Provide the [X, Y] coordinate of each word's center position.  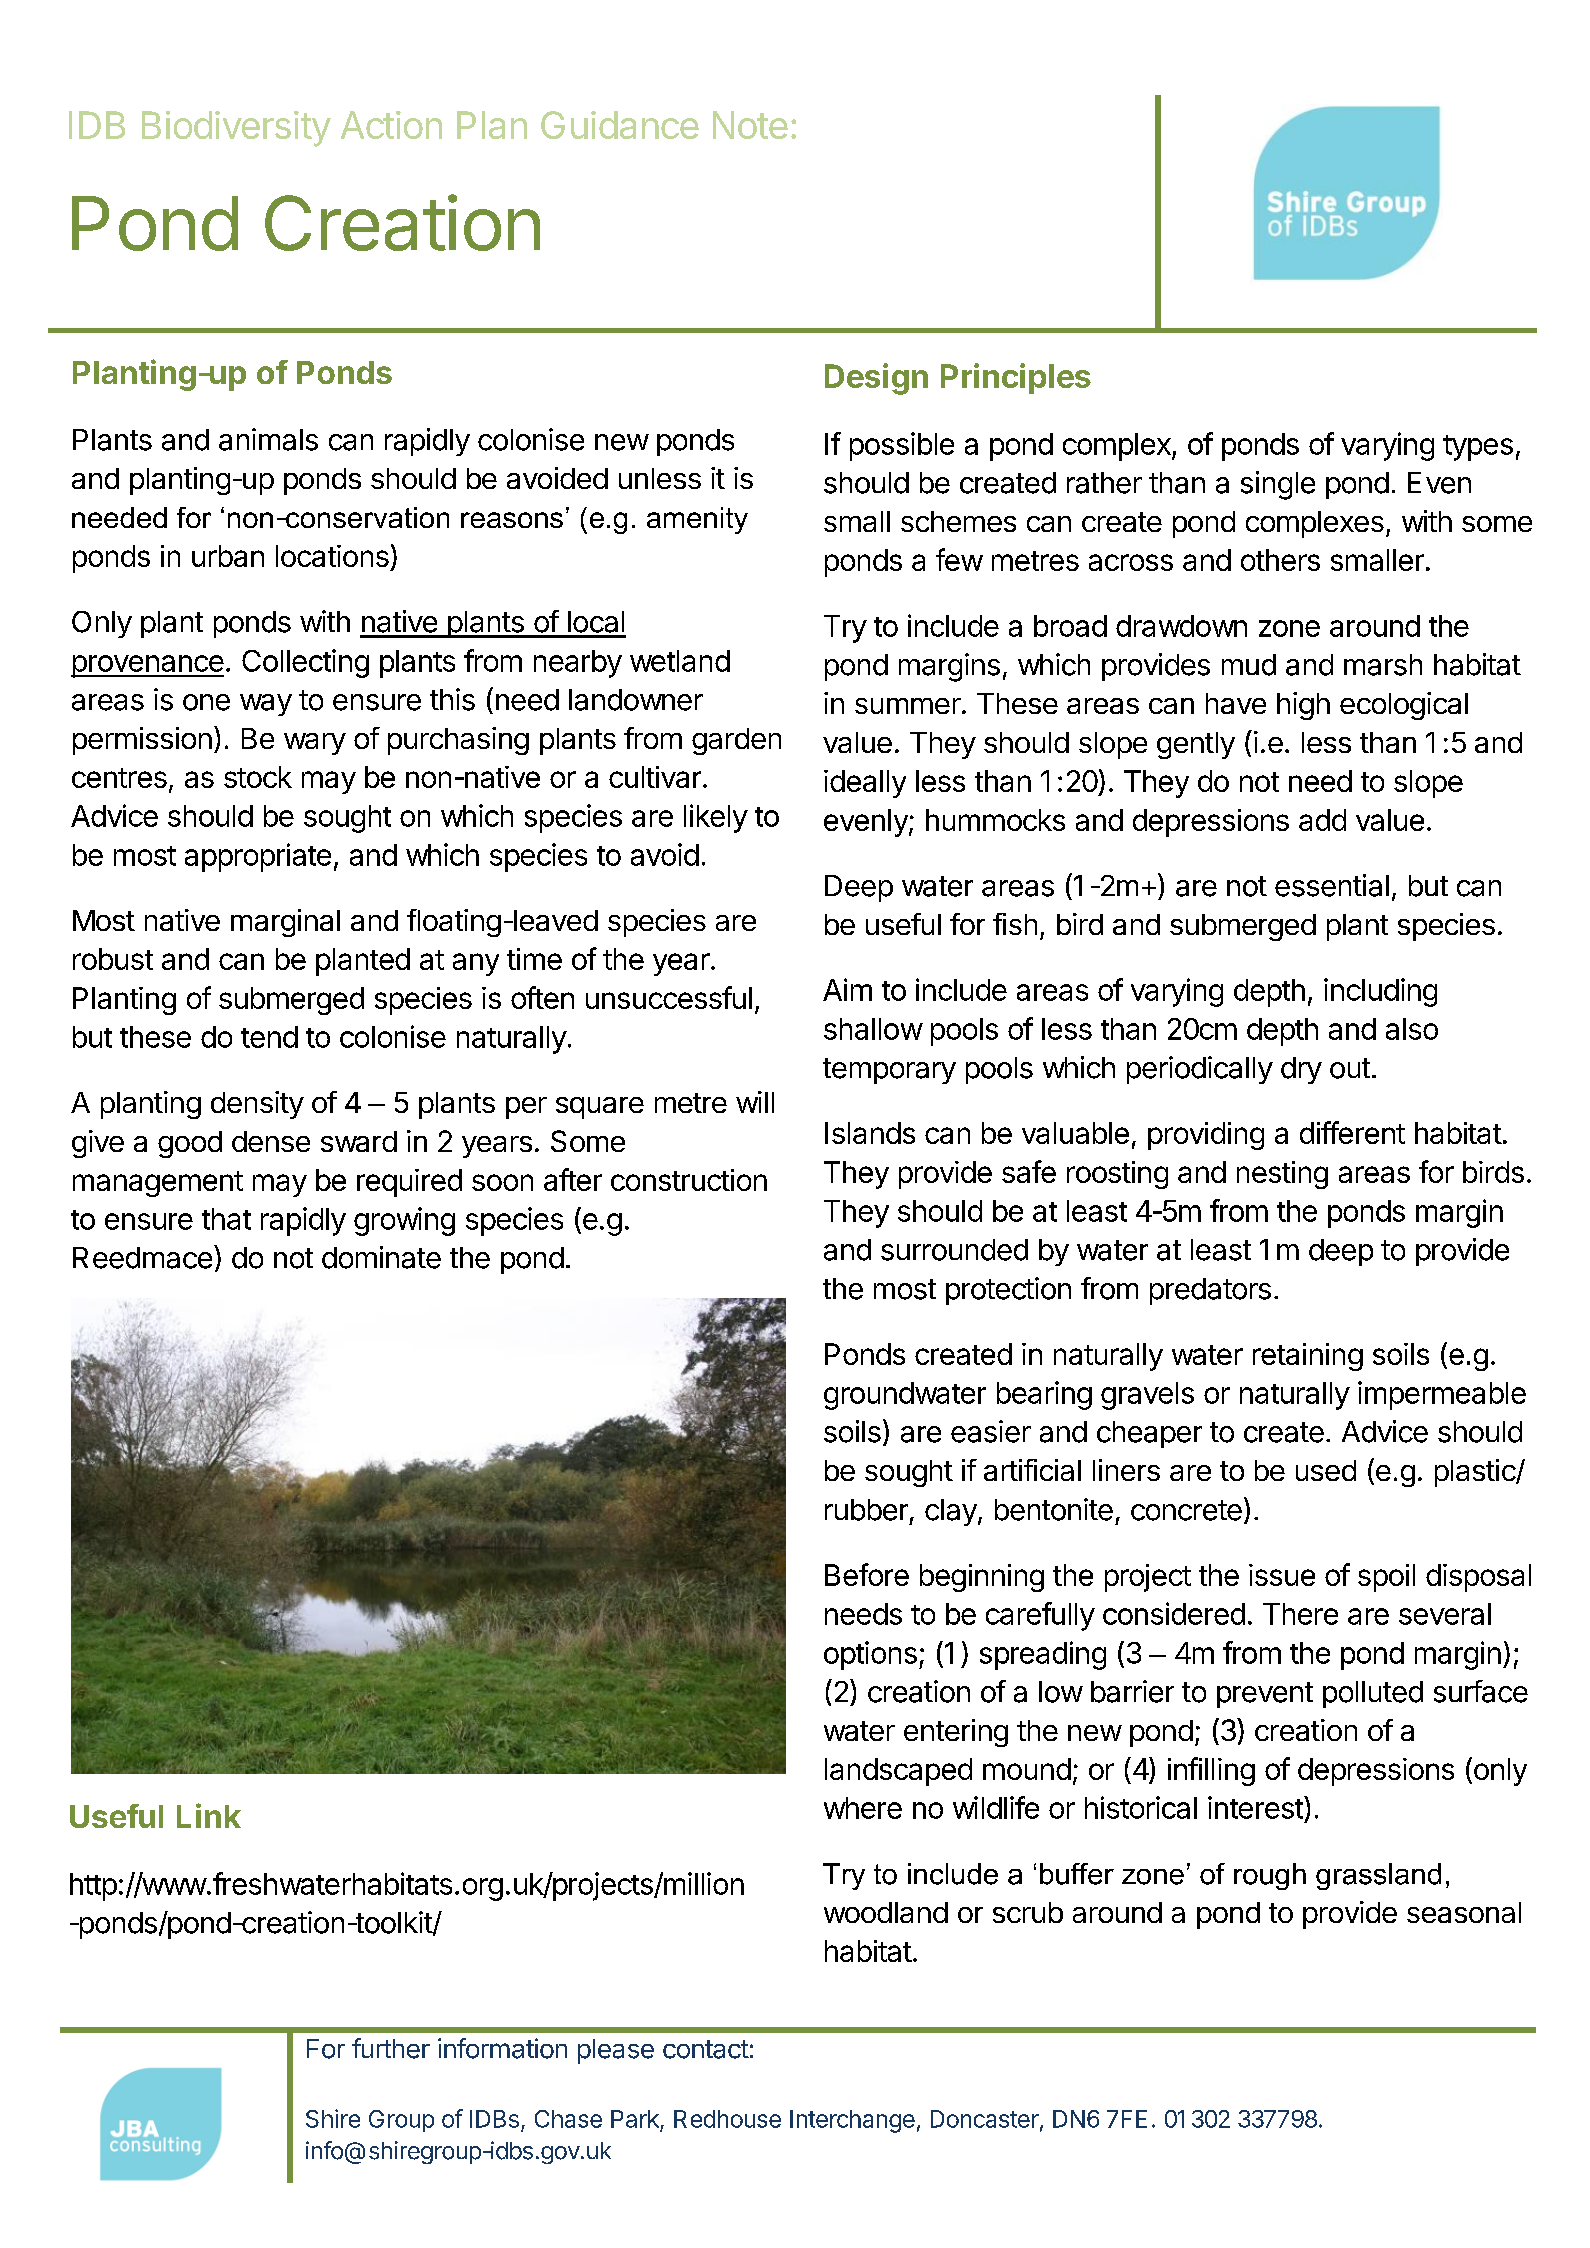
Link [209, 1815]
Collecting [305, 663]
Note [750, 125]
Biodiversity [236, 129]
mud [1249, 665]
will [755, 1102]
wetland [680, 661]
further [391, 2048]
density [257, 1105]
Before [867, 1574]
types [1478, 448]
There [1300, 1614]
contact [706, 2049]
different [1352, 1132]
